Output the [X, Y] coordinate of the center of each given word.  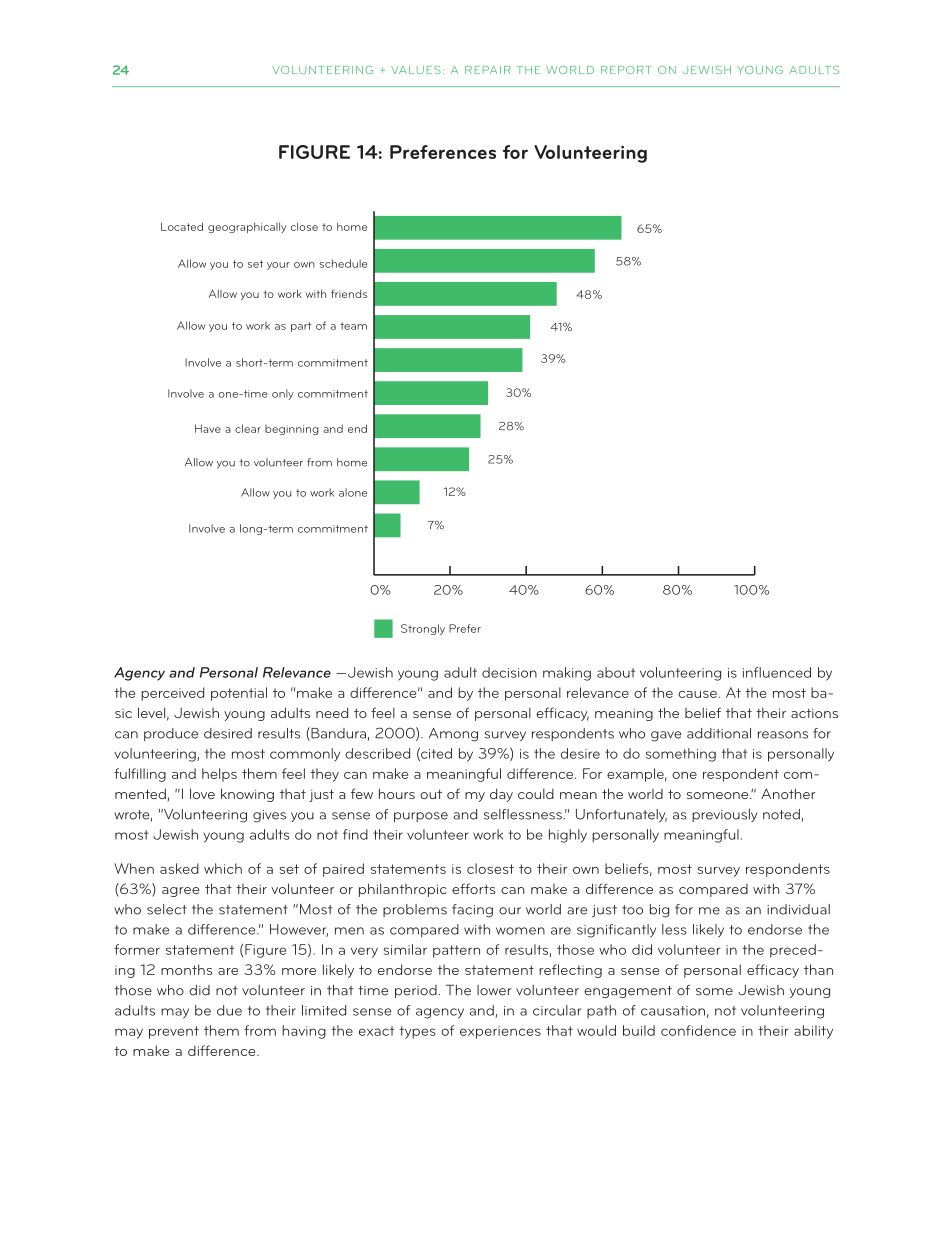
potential [239, 694]
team [353, 326]
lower [494, 990]
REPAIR [488, 70]
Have [208, 428]
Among [453, 735]
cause [698, 694]
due [229, 1010]
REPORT [626, 70]
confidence [698, 1030]
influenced [777, 672]
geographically [247, 227]
